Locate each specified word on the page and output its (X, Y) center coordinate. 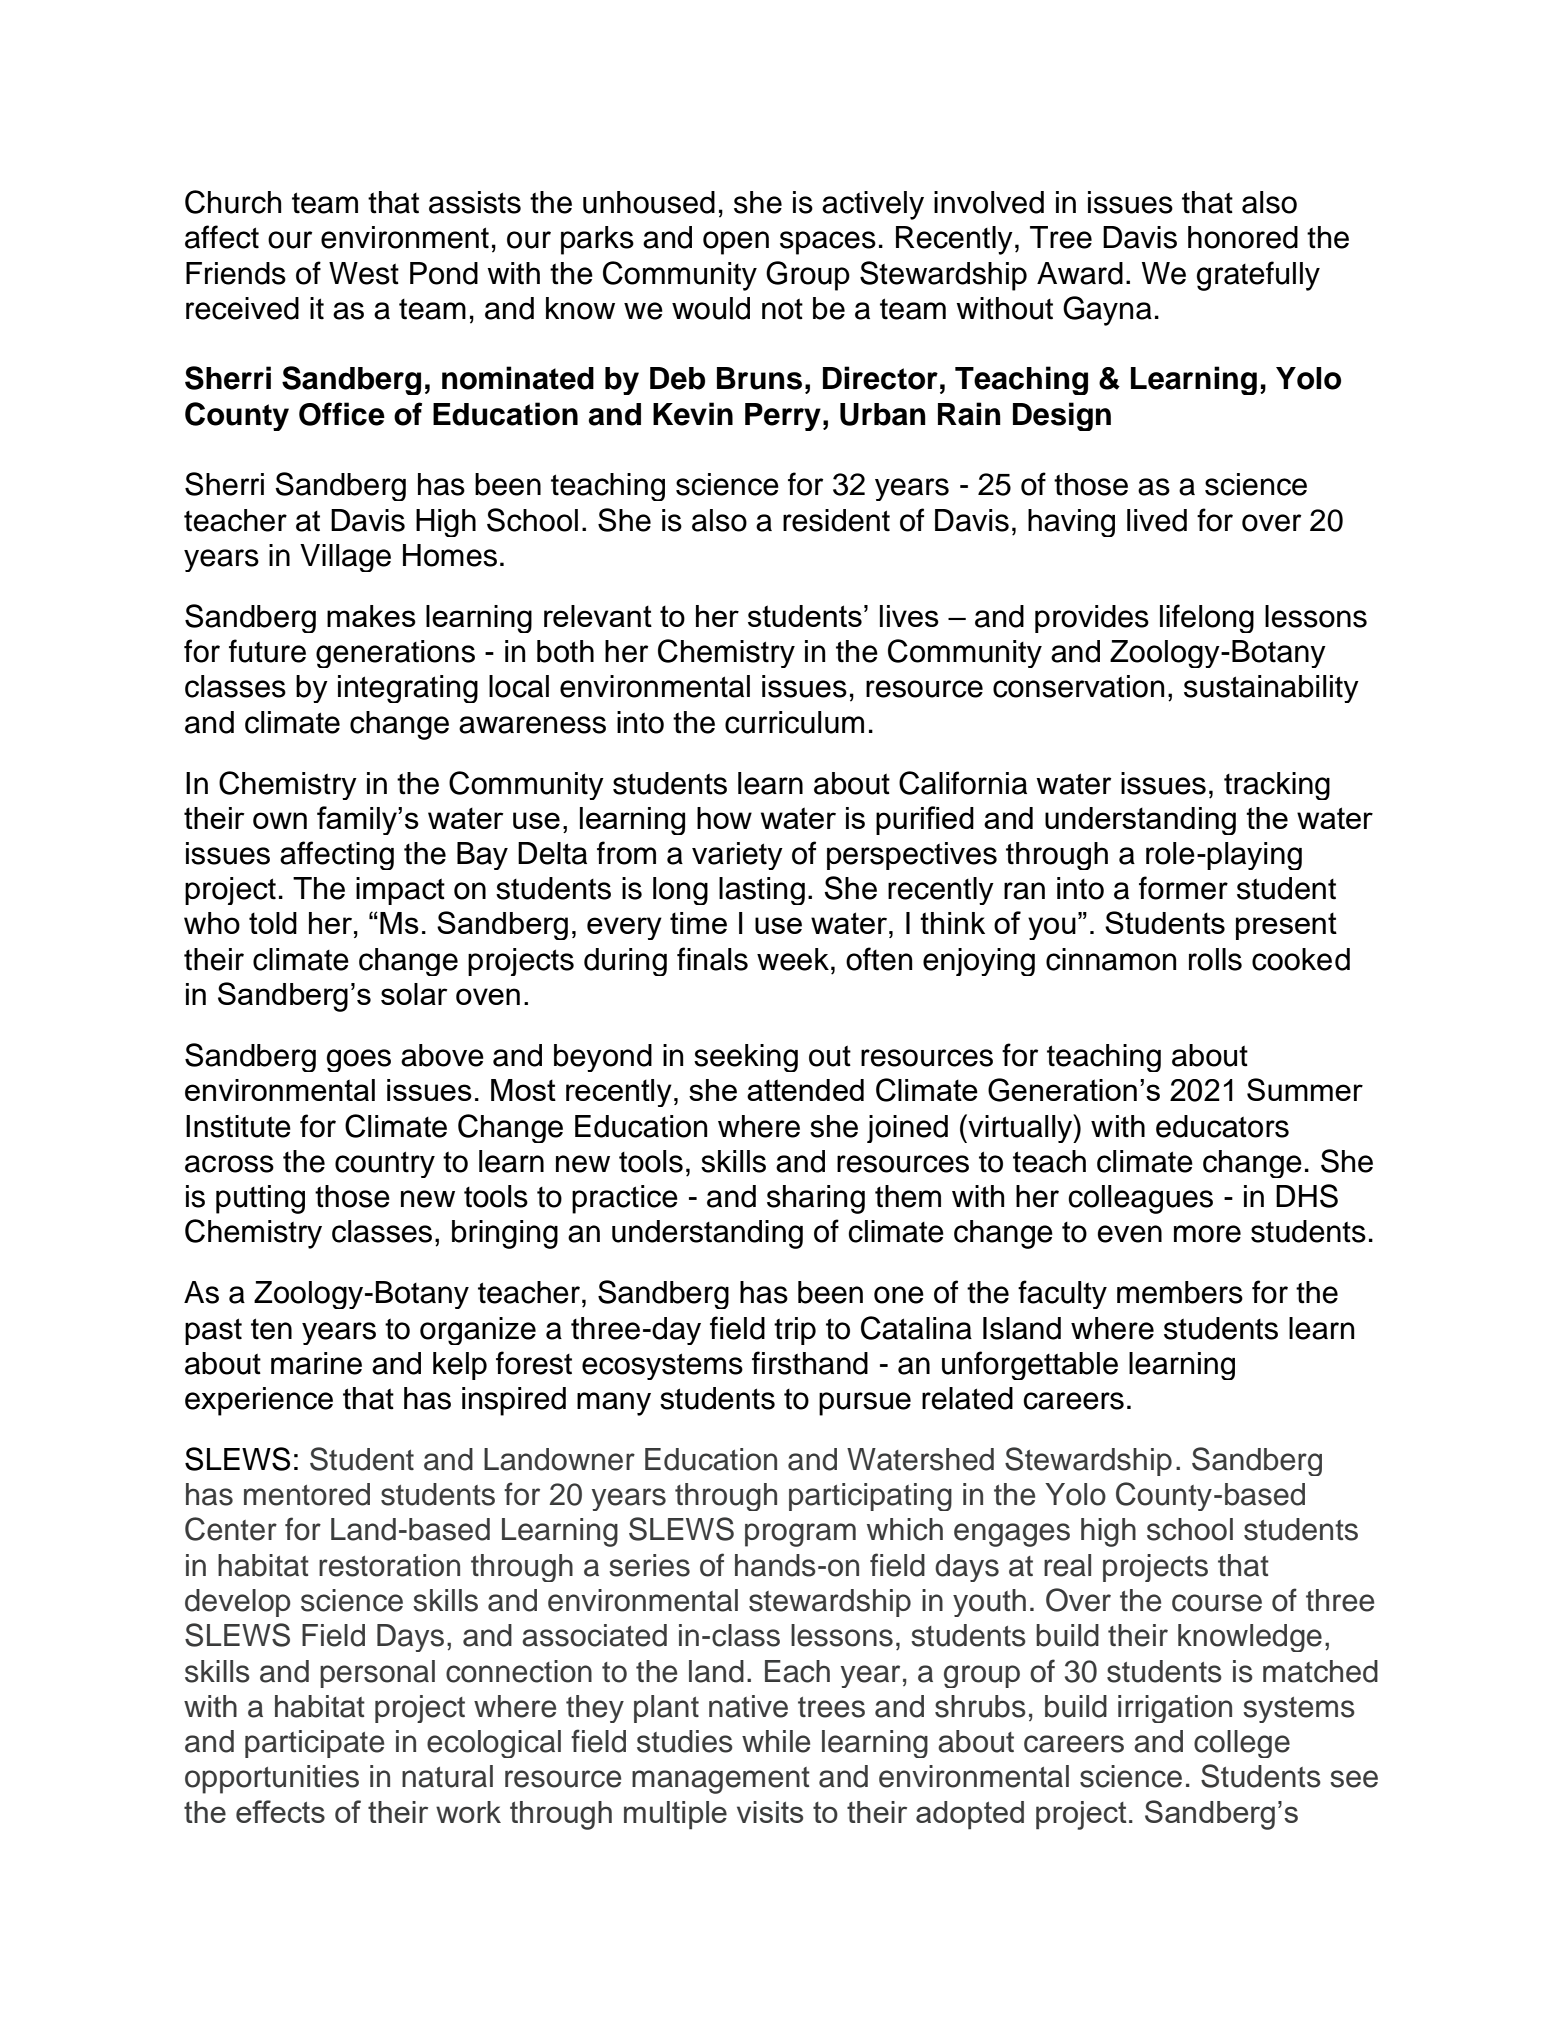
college (1242, 1744)
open (736, 243)
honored (1243, 237)
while (776, 1741)
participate (314, 1744)
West (364, 273)
